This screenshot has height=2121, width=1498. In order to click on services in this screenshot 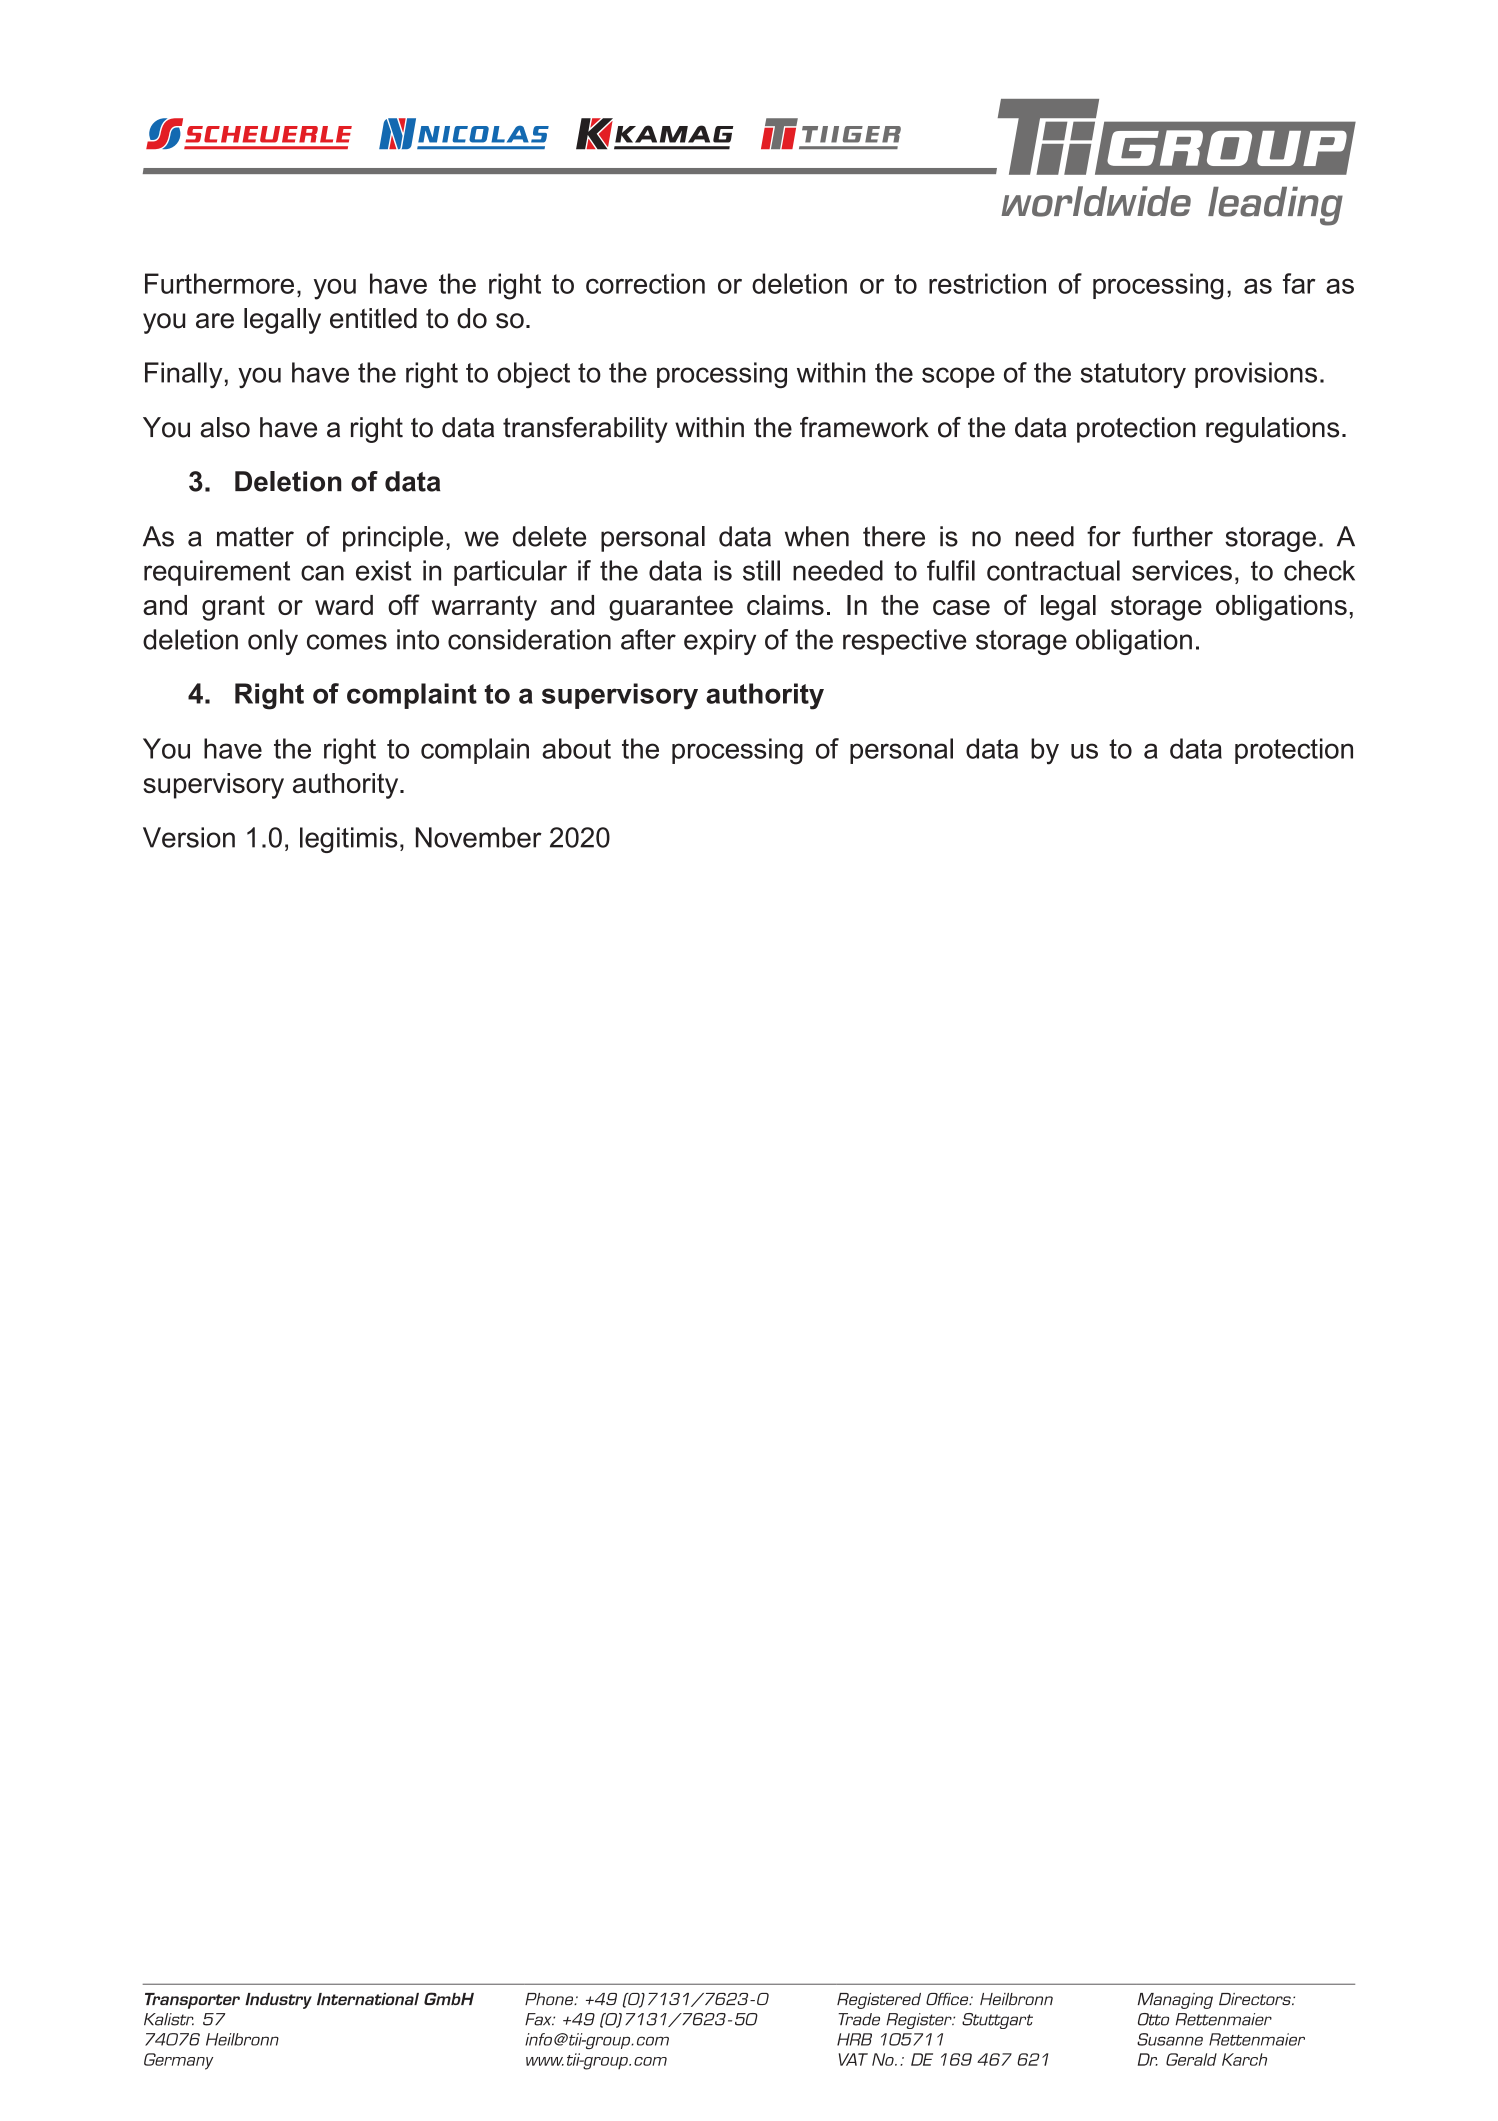, I will do `click(1182, 570)`.
